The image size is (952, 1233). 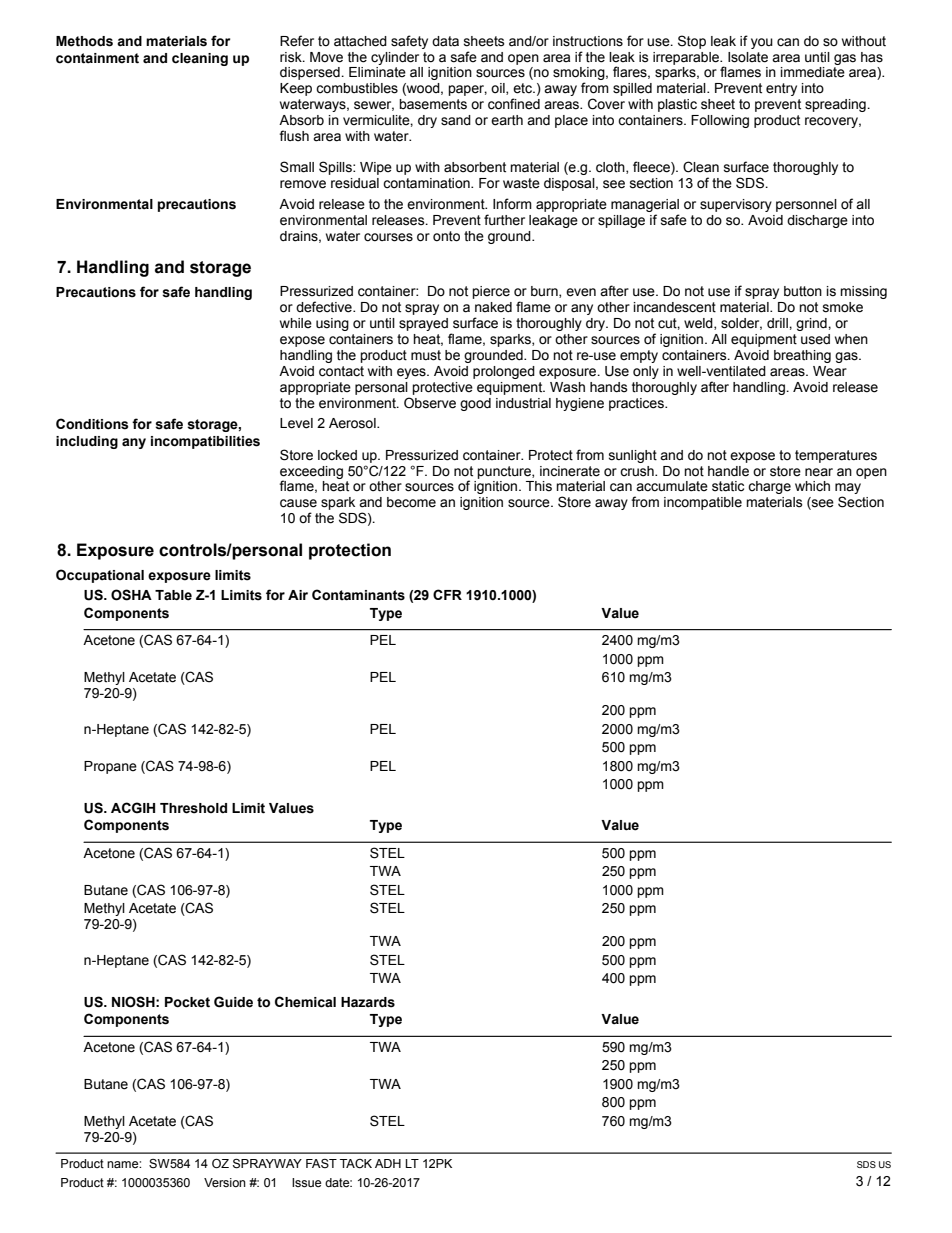 What do you see at coordinates (781, 89) in the screenshot?
I see `entry` at bounding box center [781, 89].
